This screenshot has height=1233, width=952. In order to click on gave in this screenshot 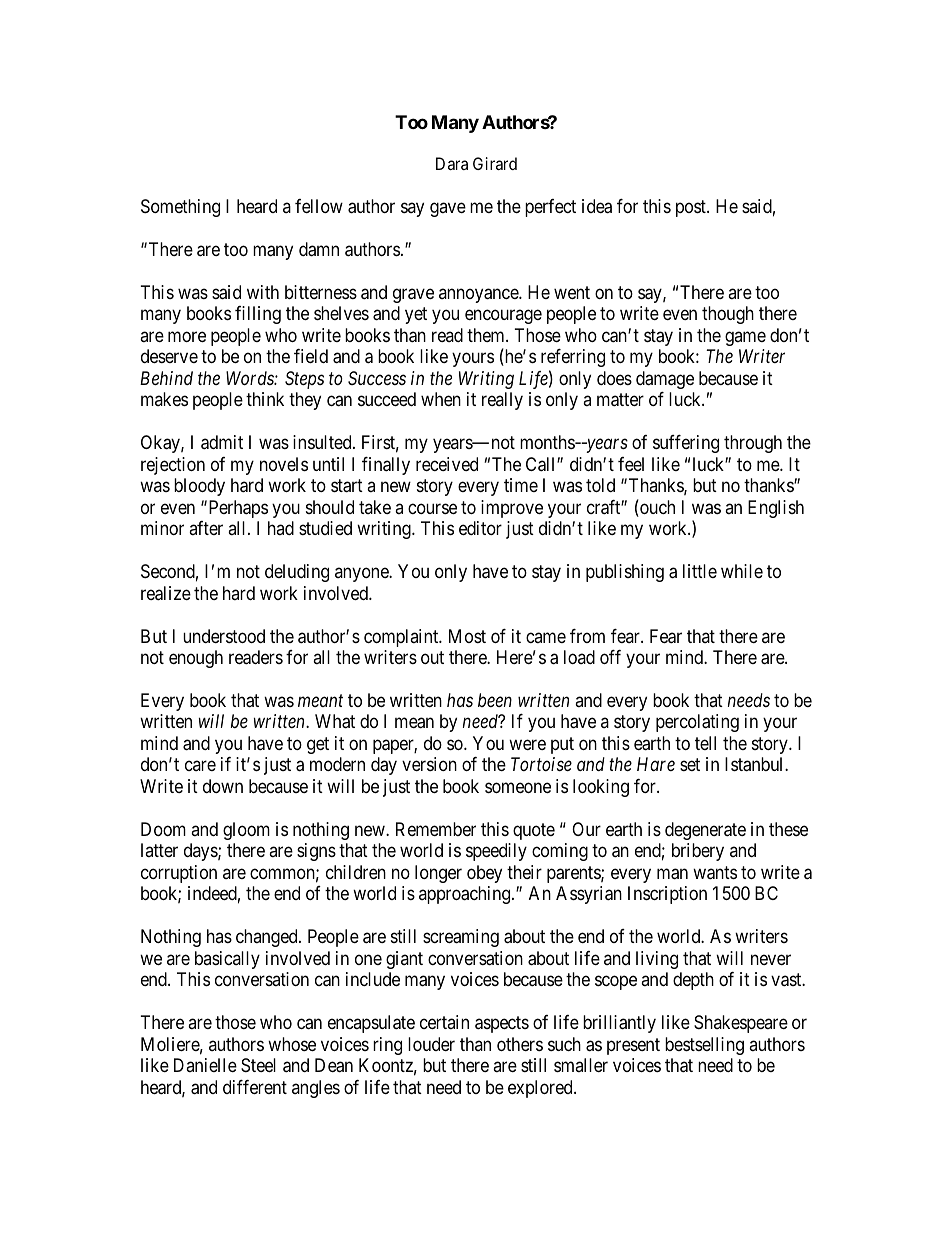, I will do `click(448, 209)`.
